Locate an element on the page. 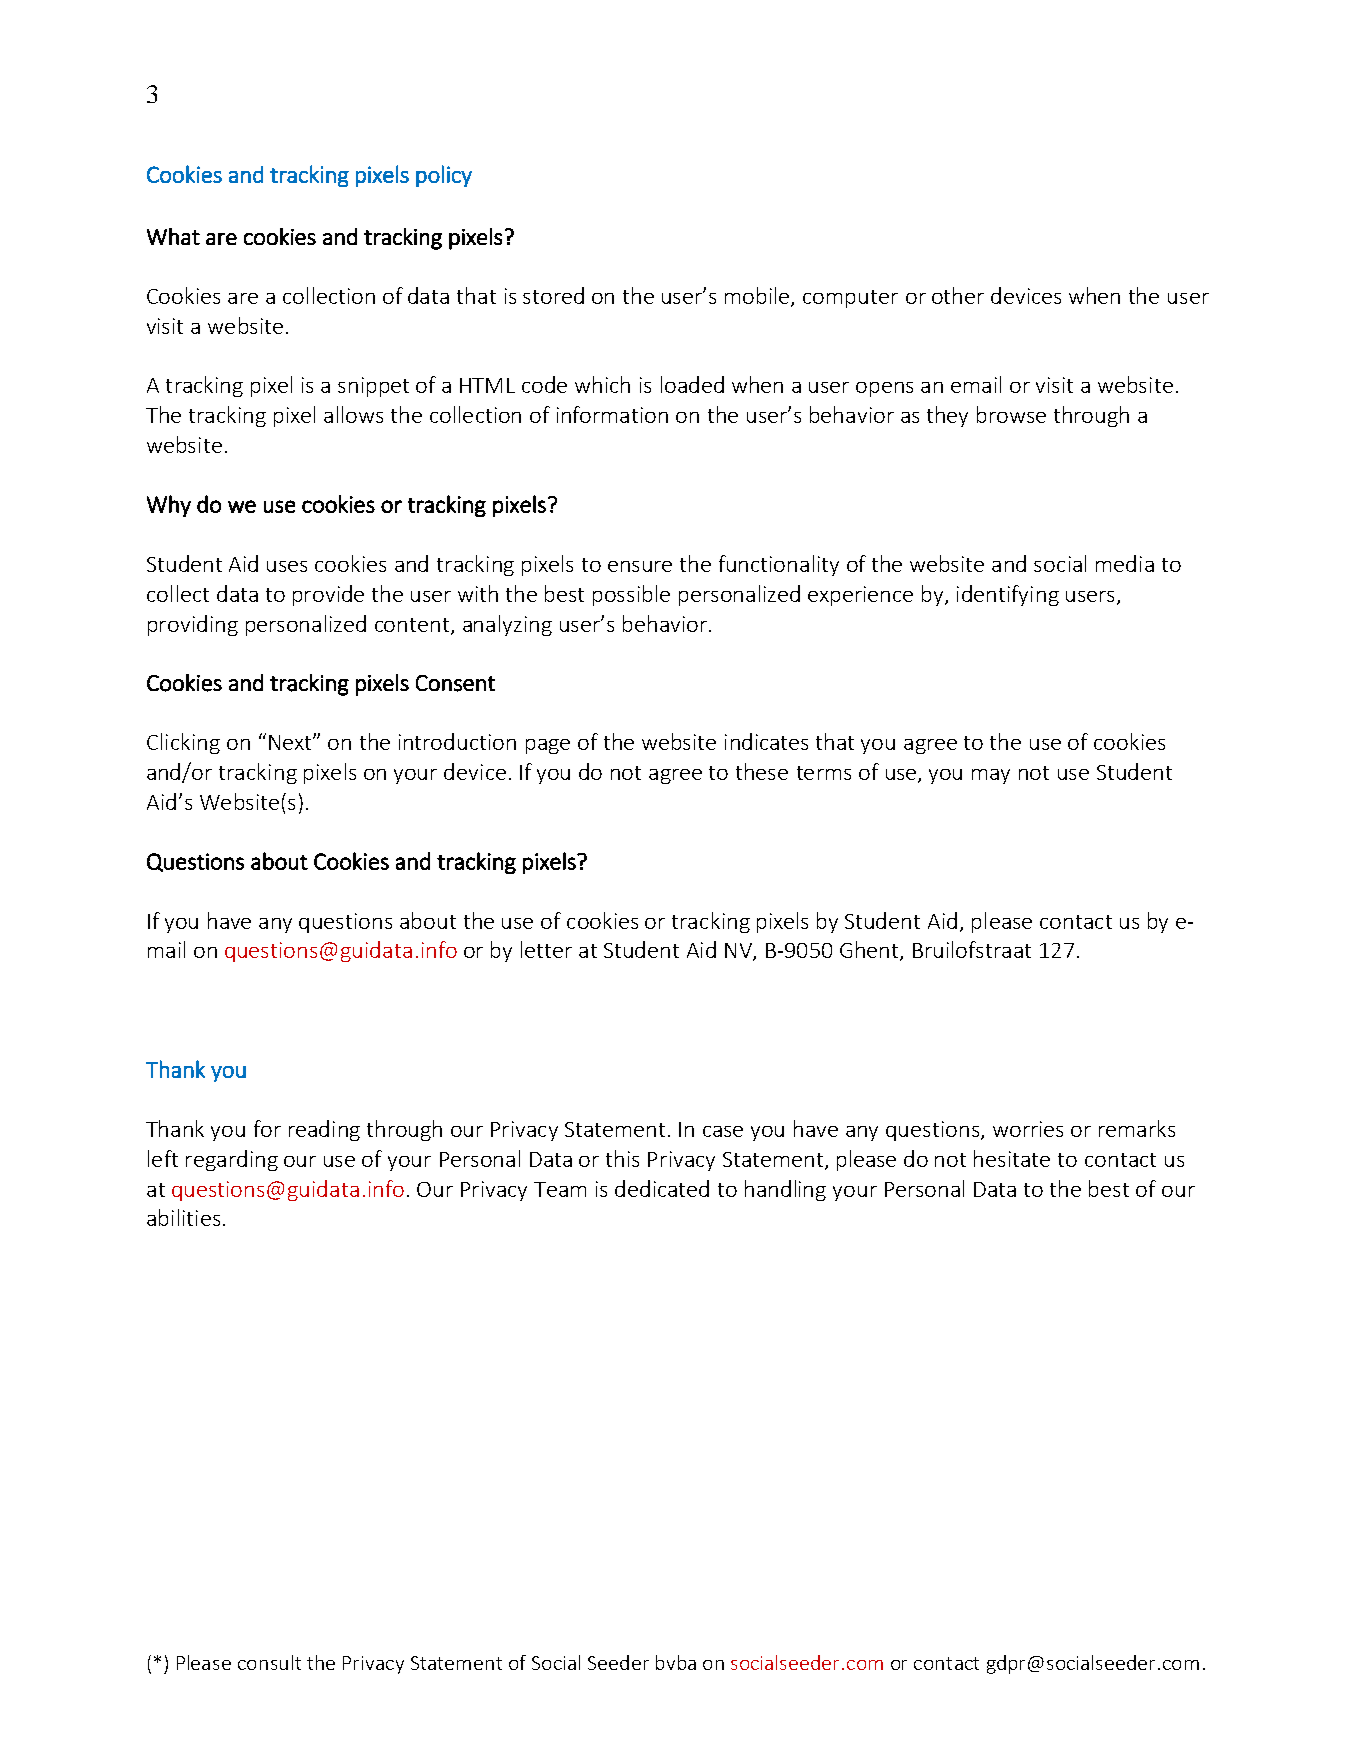 This image has height=1754, width=1355. consult is located at coordinates (269, 1662).
